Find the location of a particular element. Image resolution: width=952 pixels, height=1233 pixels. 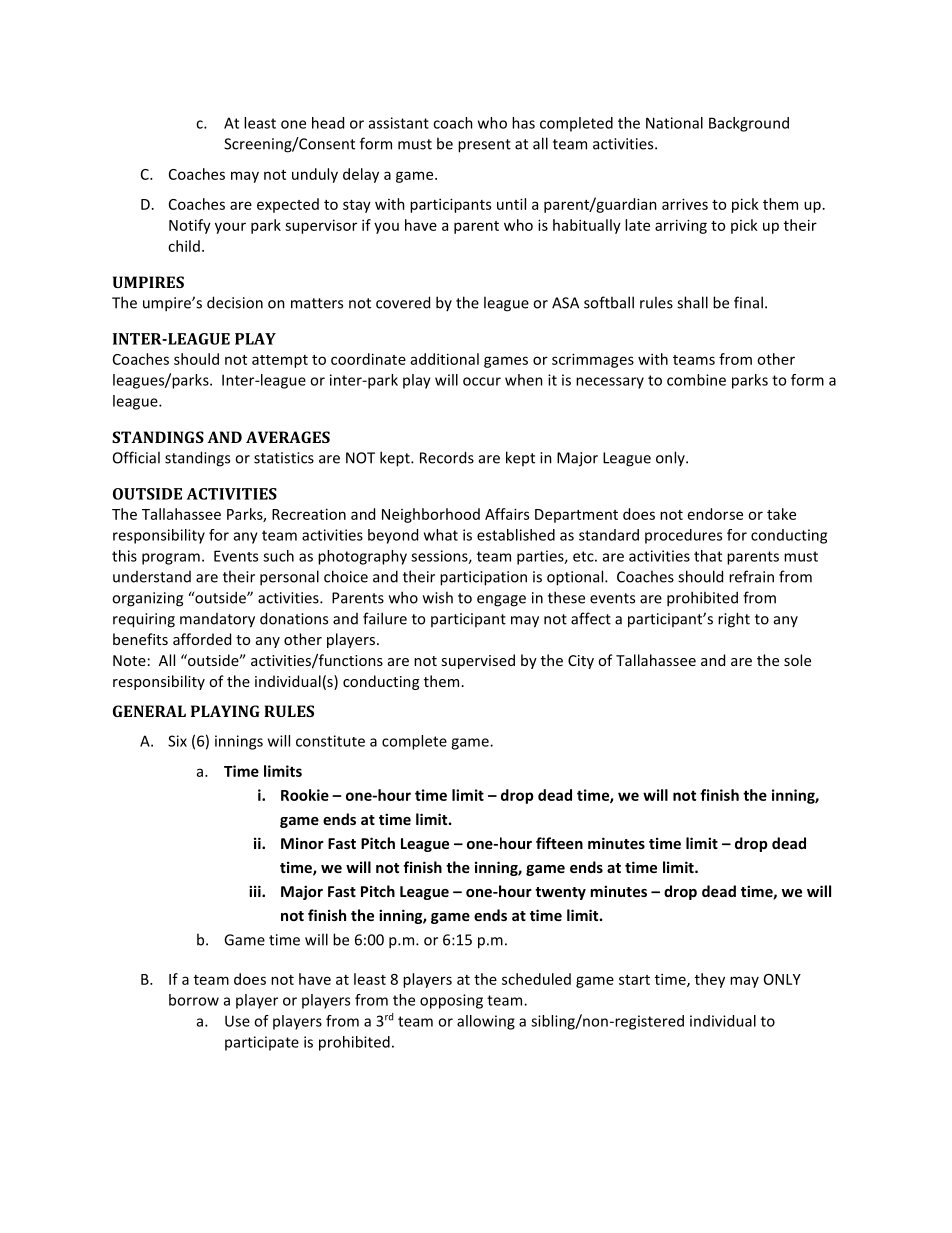

borrow is located at coordinates (194, 1000).
